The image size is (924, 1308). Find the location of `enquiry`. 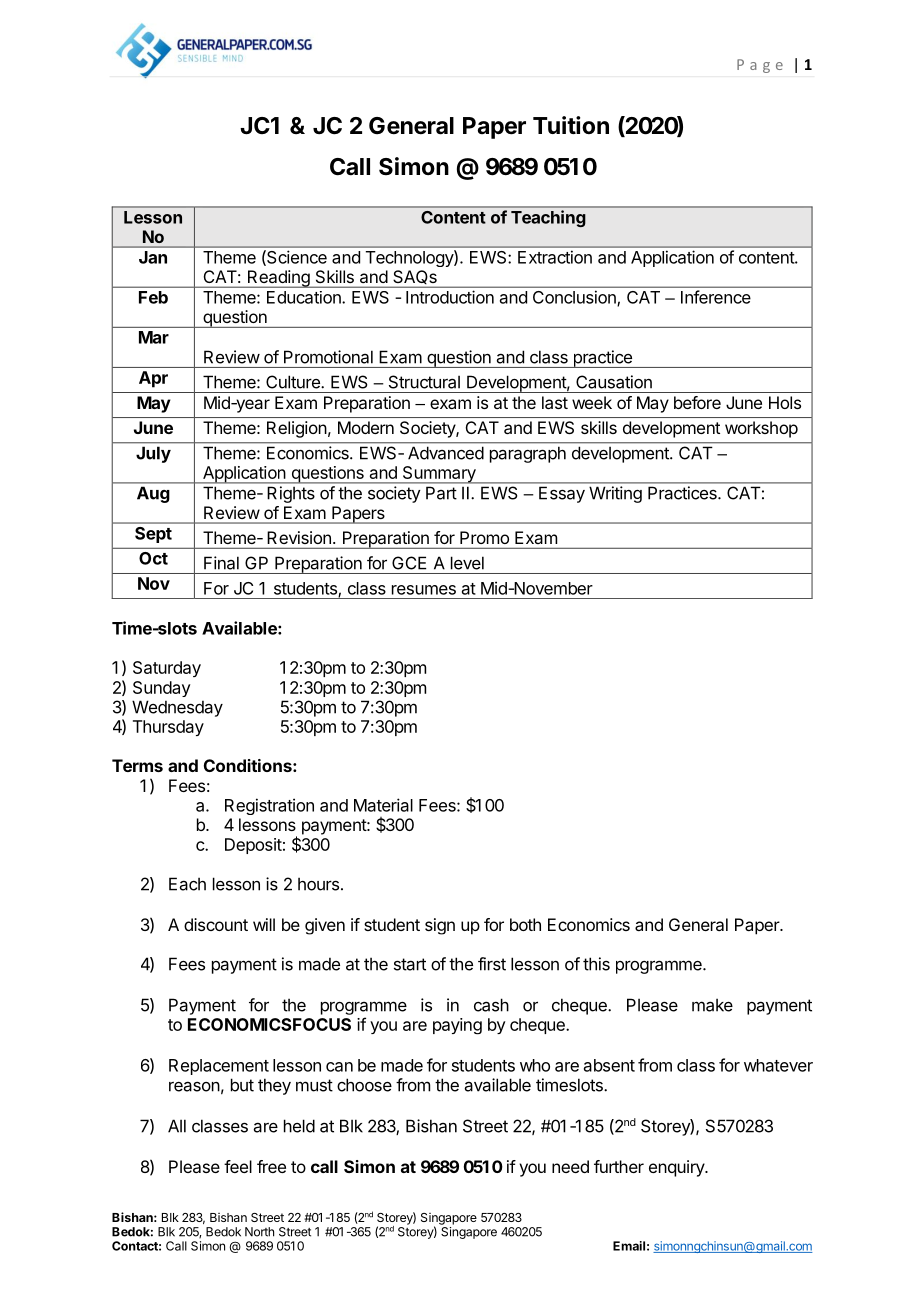

enquiry is located at coordinates (677, 1168).
